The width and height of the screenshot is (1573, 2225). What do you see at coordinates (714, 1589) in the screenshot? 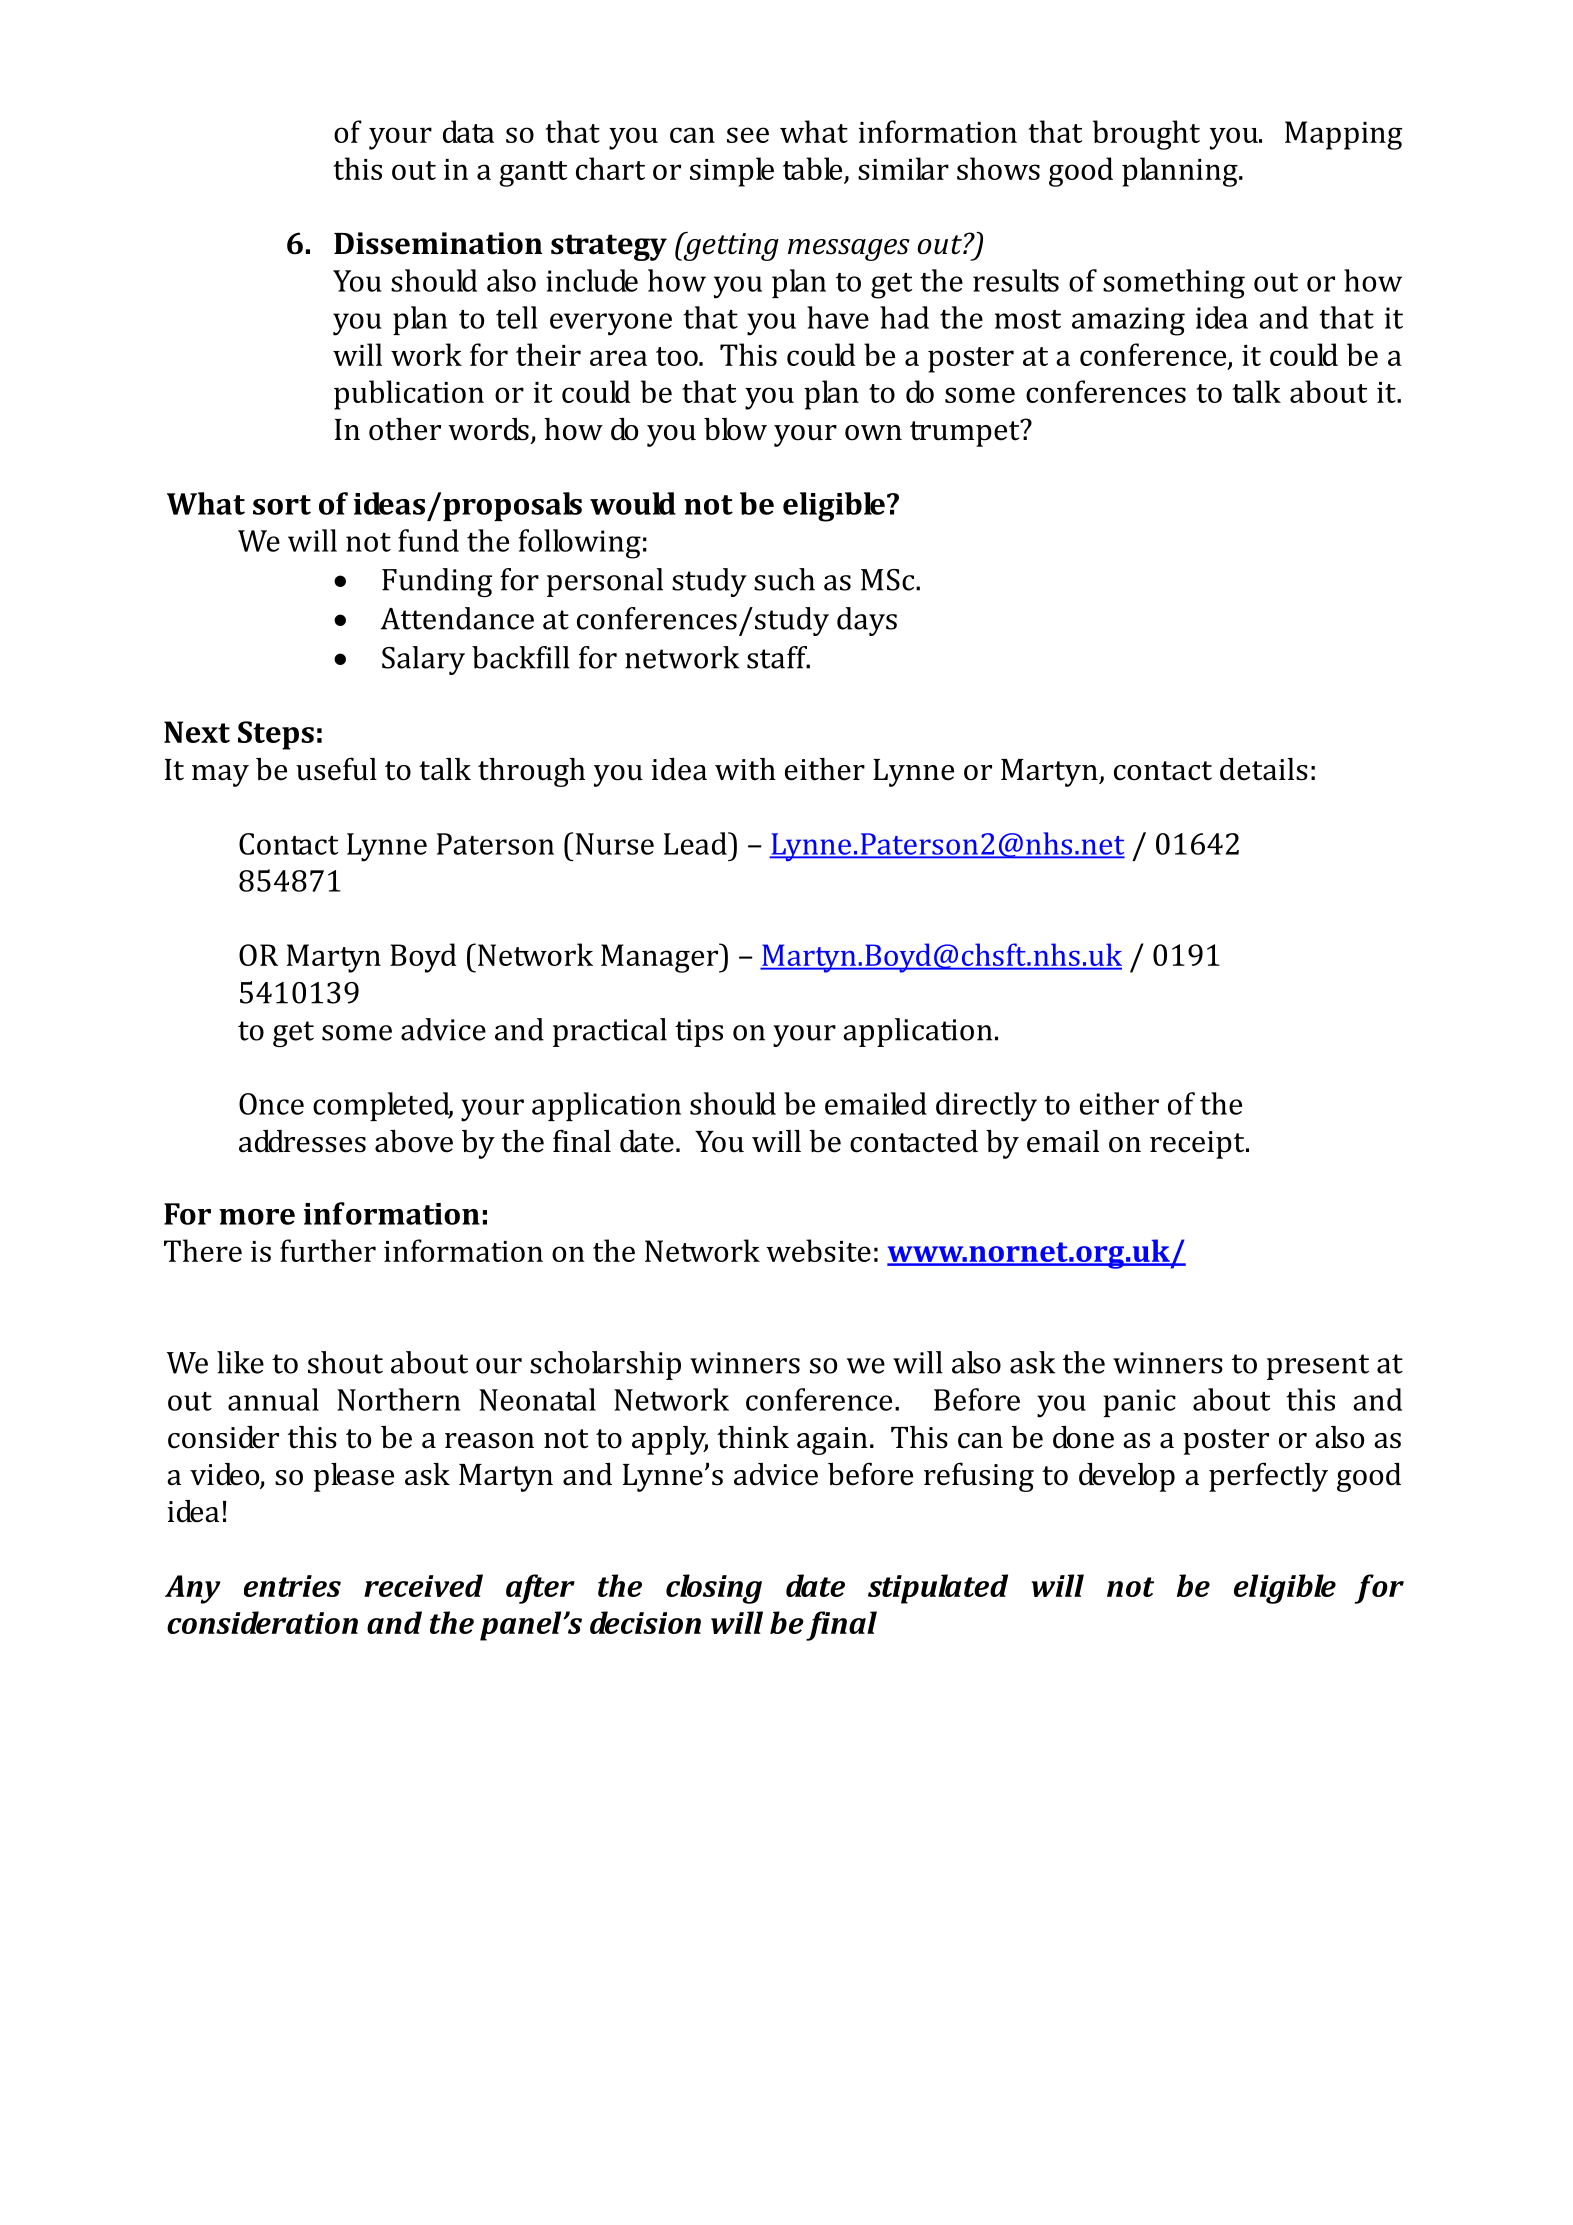
I see `closing` at bounding box center [714, 1589].
